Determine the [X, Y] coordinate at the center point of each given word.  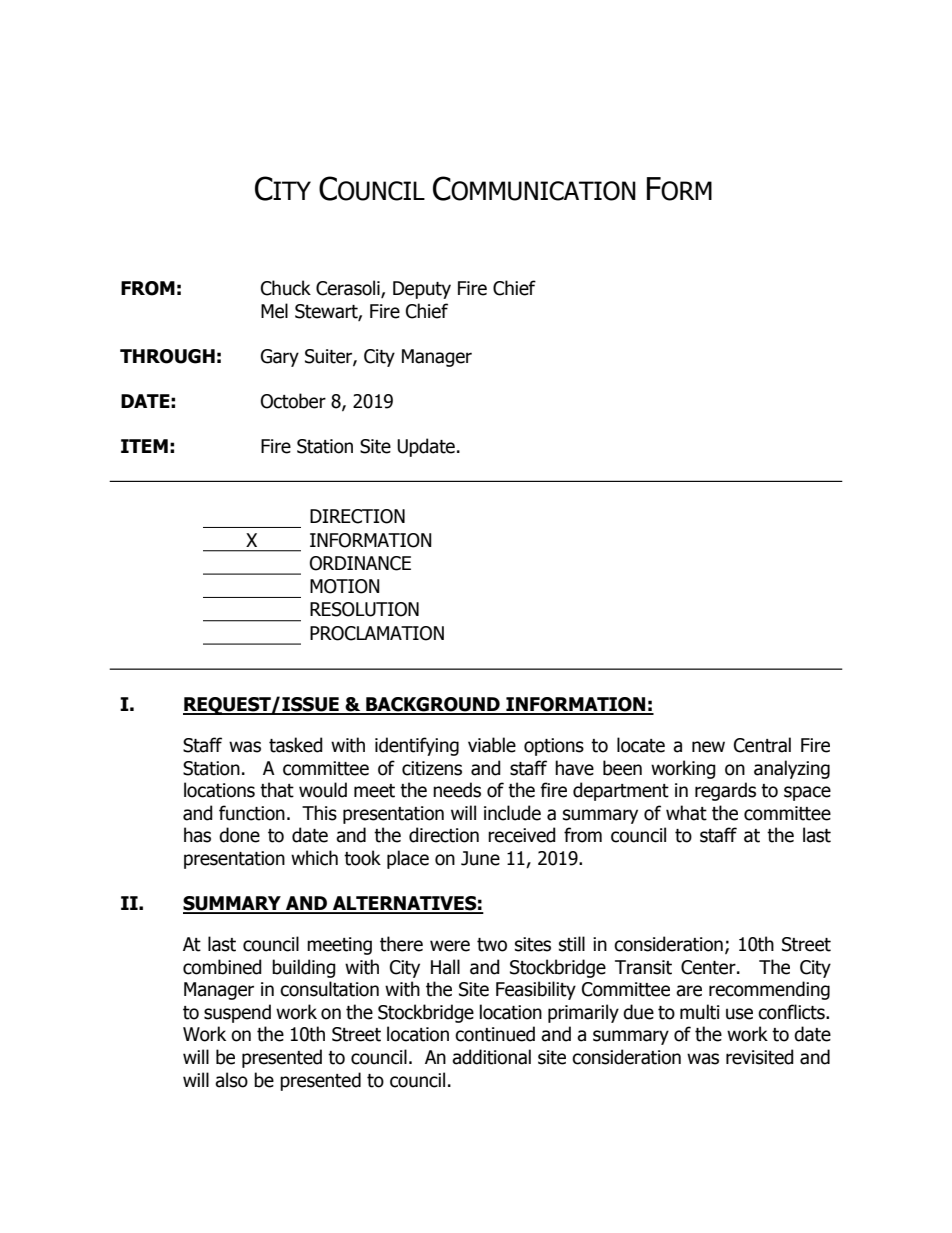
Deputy [422, 290]
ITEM [144, 446]
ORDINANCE [360, 563]
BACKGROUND [433, 705]
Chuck [286, 288]
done [239, 835]
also [231, 1080]
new [708, 747]
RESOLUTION [364, 609]
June [480, 858]
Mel [274, 311]
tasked [296, 745]
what [686, 813]
